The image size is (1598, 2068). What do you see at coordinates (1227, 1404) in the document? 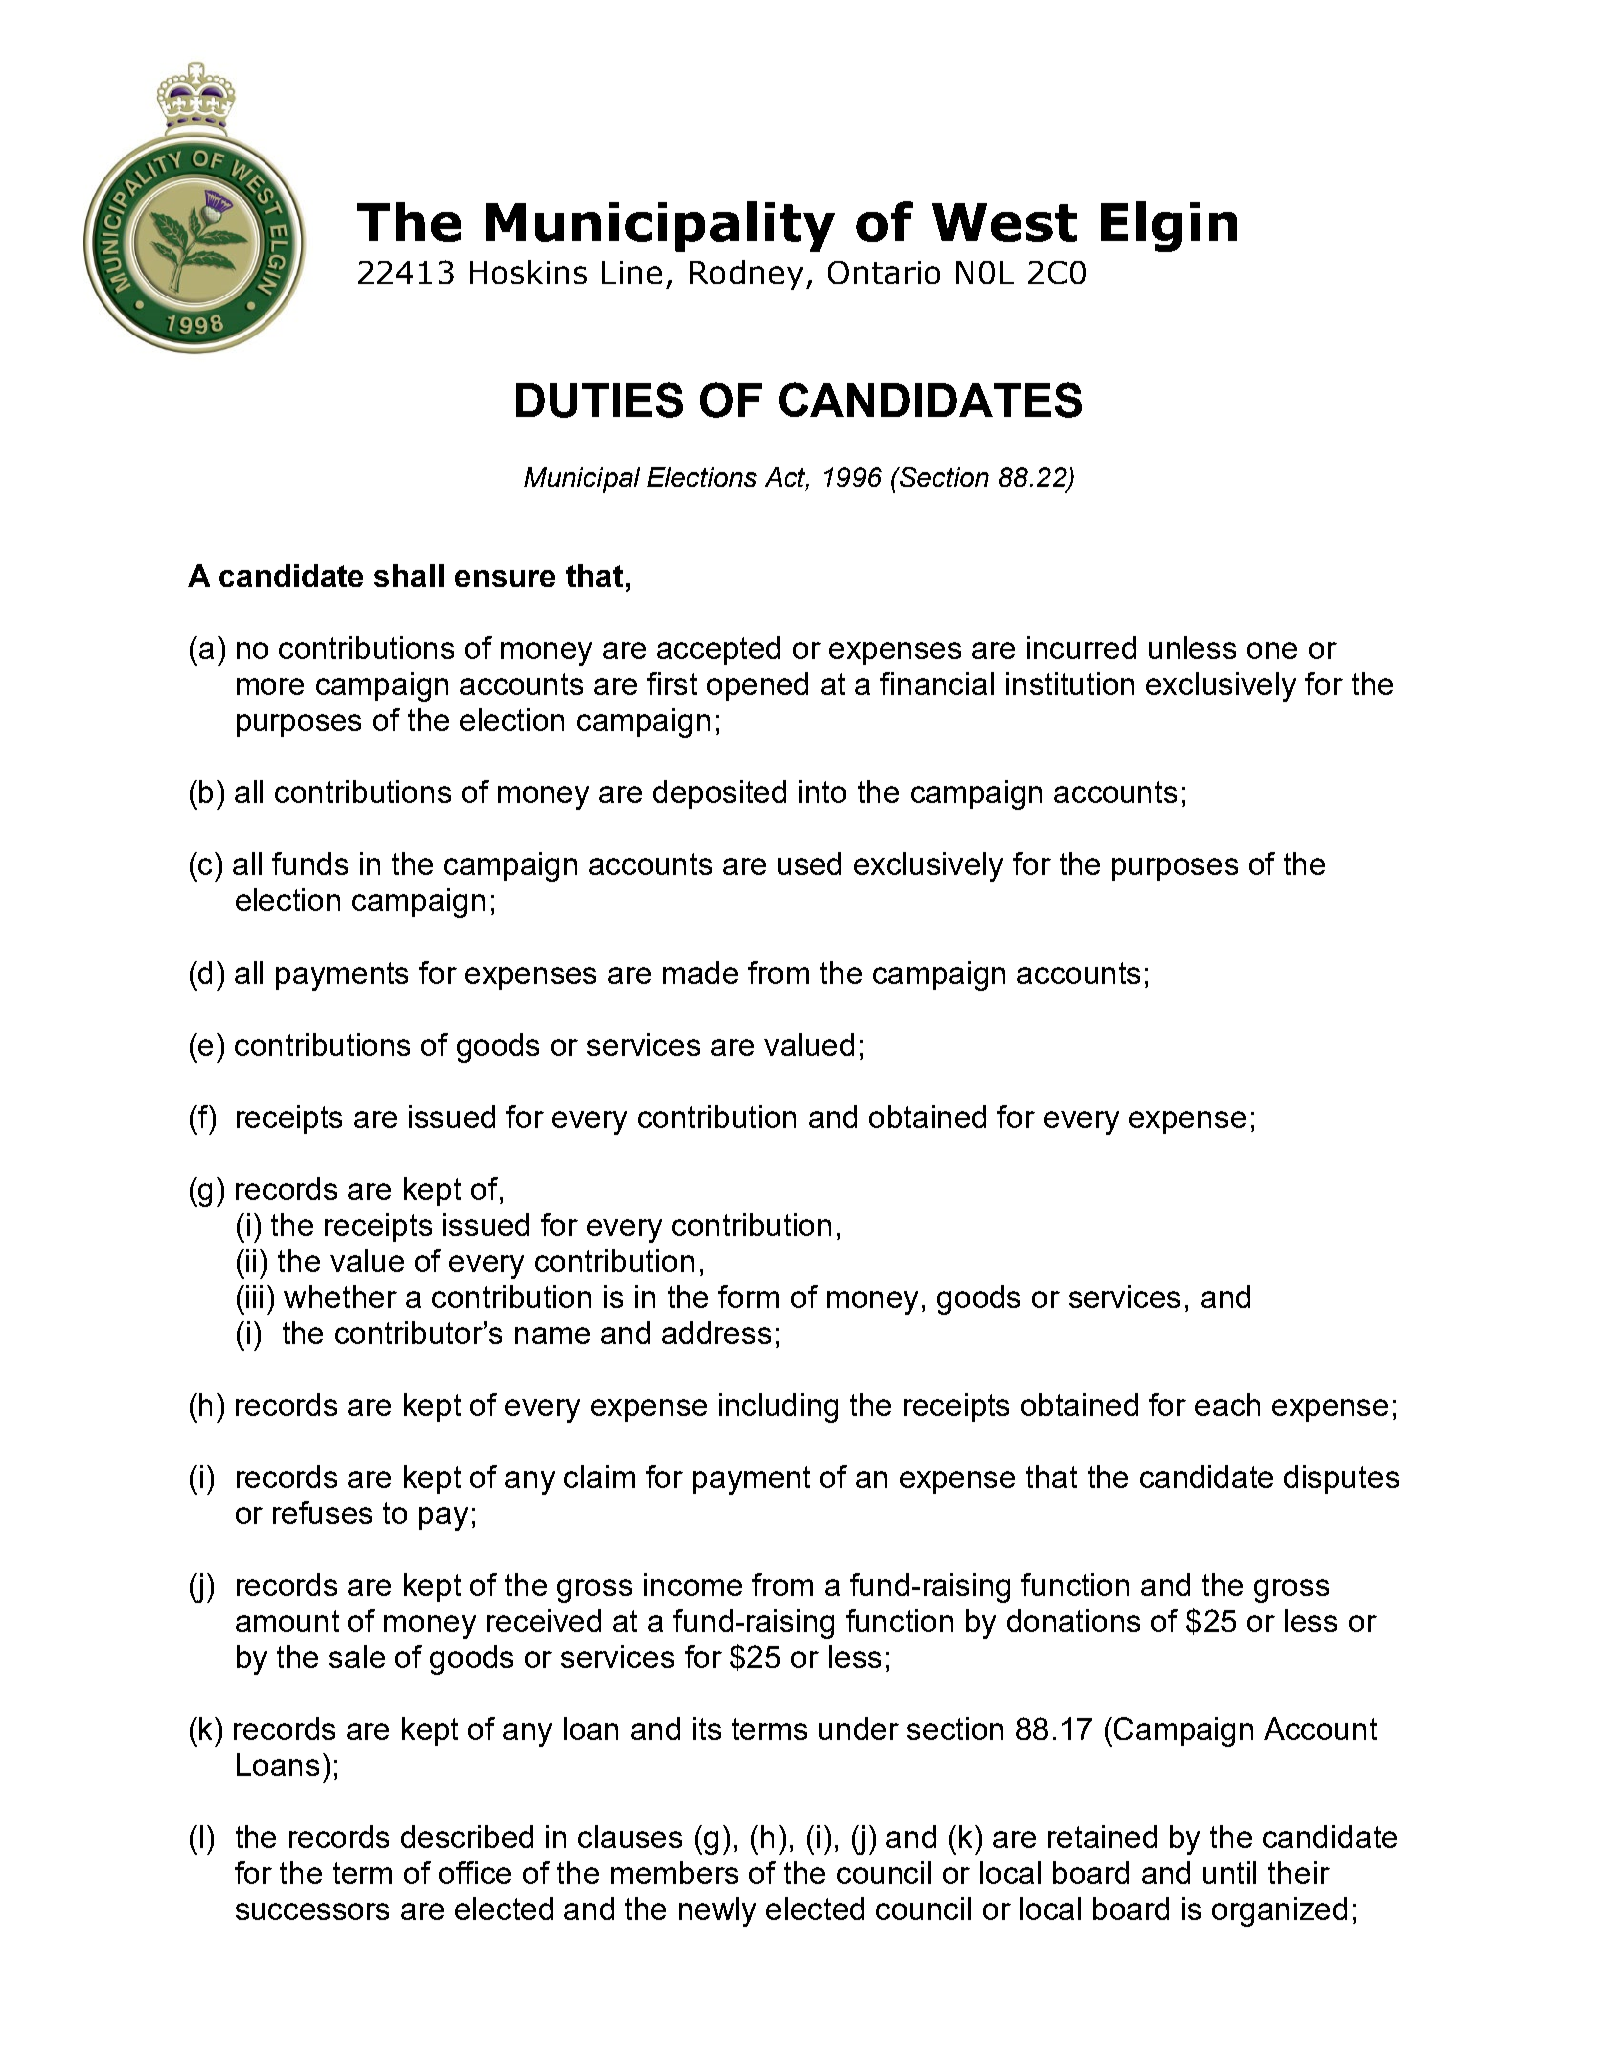
I see `each` at bounding box center [1227, 1404].
